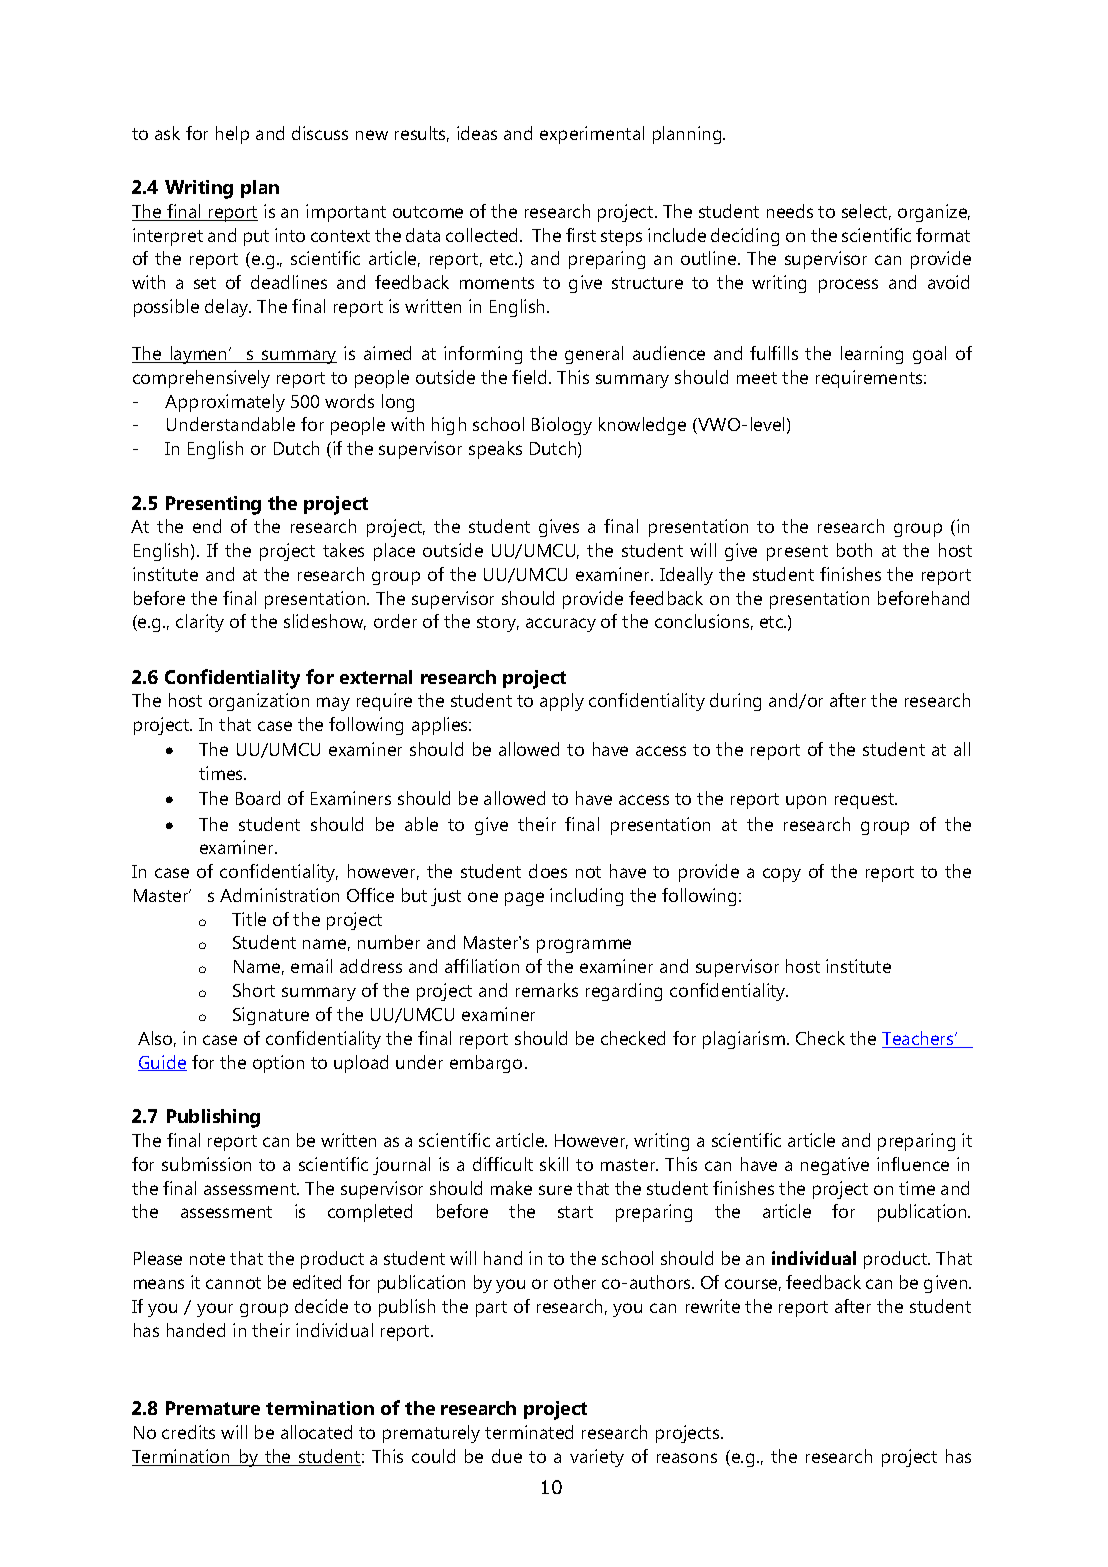  I want to click on experimental, so click(592, 135).
